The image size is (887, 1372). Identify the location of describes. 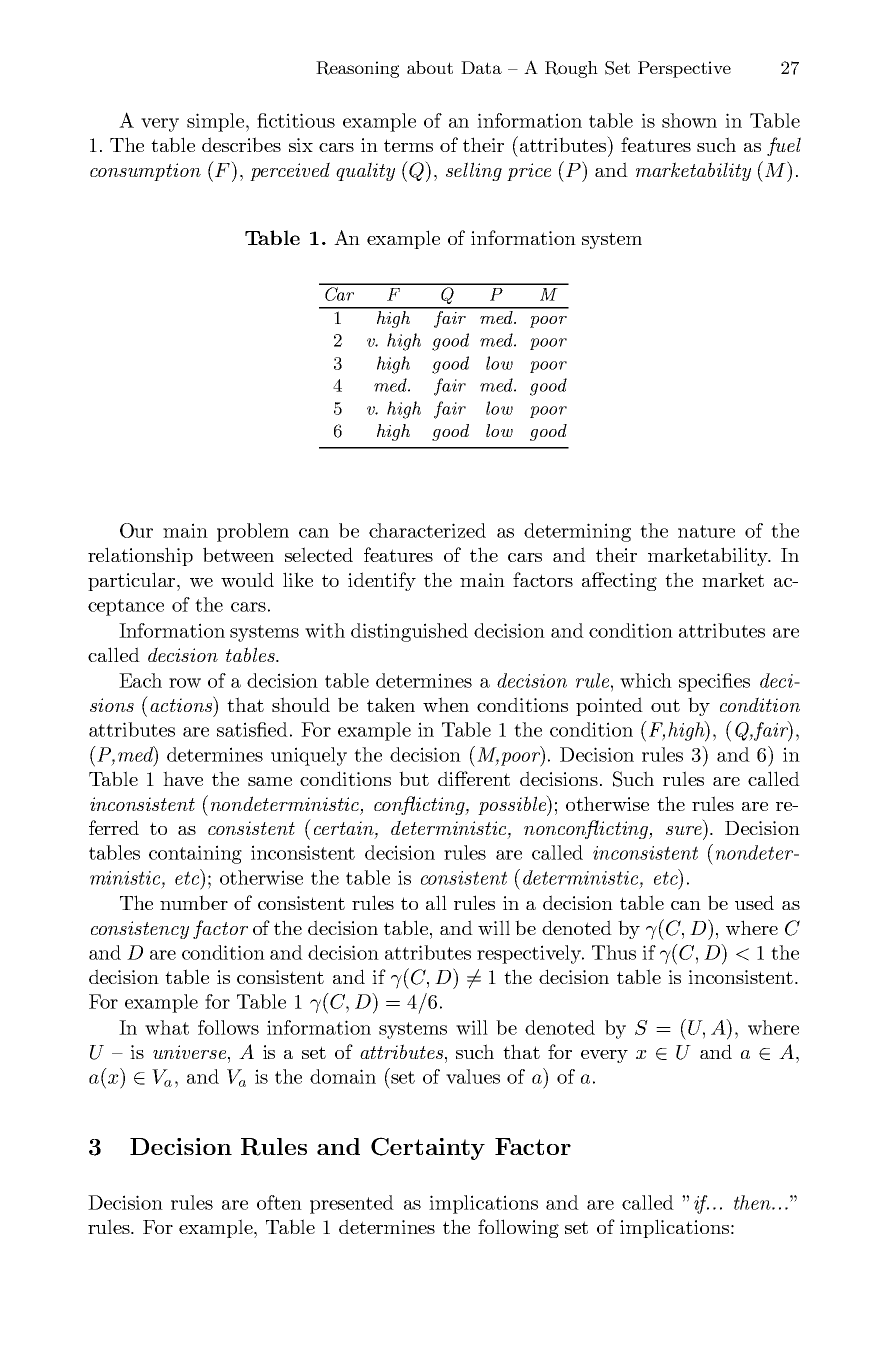
(241, 144).
